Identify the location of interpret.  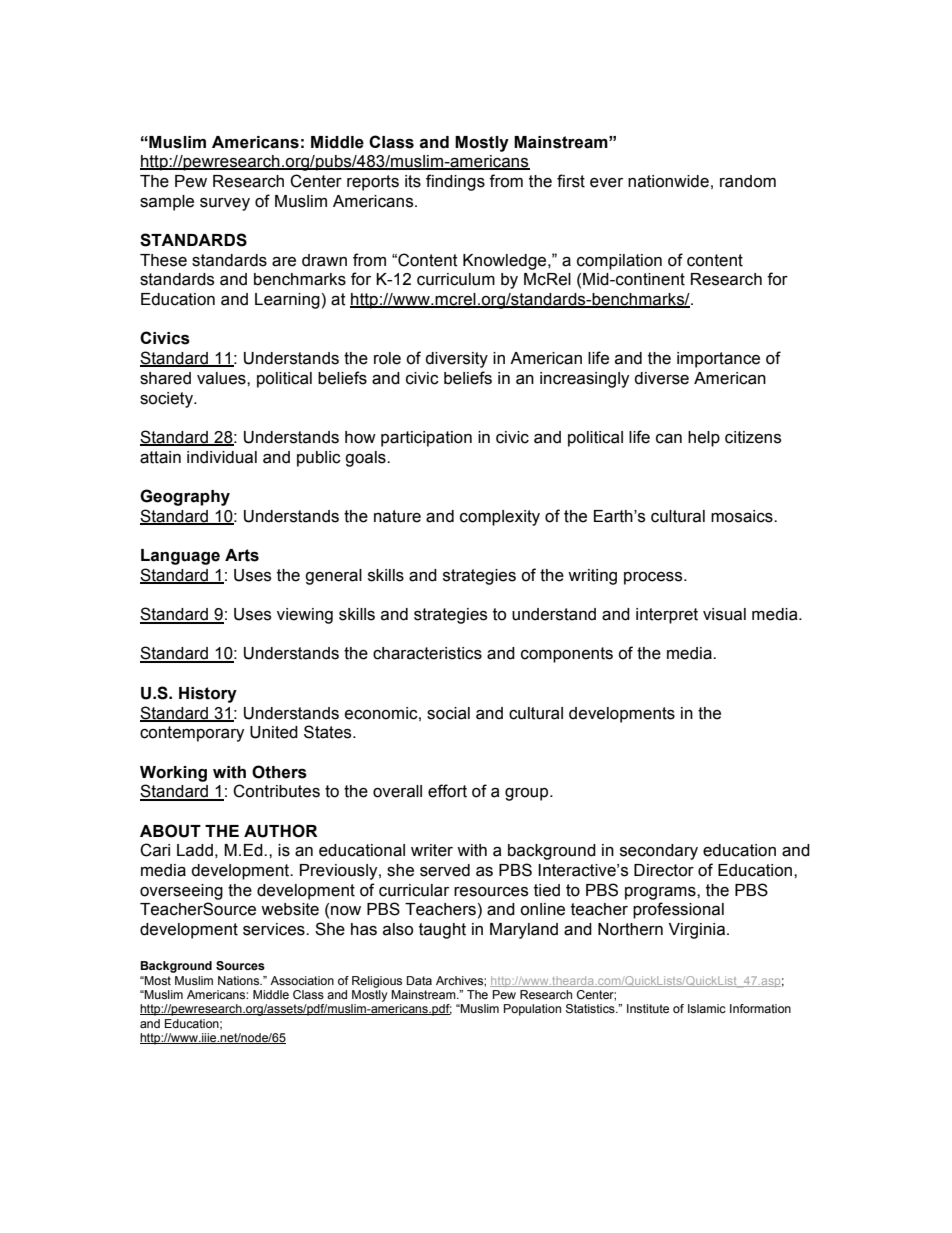
(667, 616).
